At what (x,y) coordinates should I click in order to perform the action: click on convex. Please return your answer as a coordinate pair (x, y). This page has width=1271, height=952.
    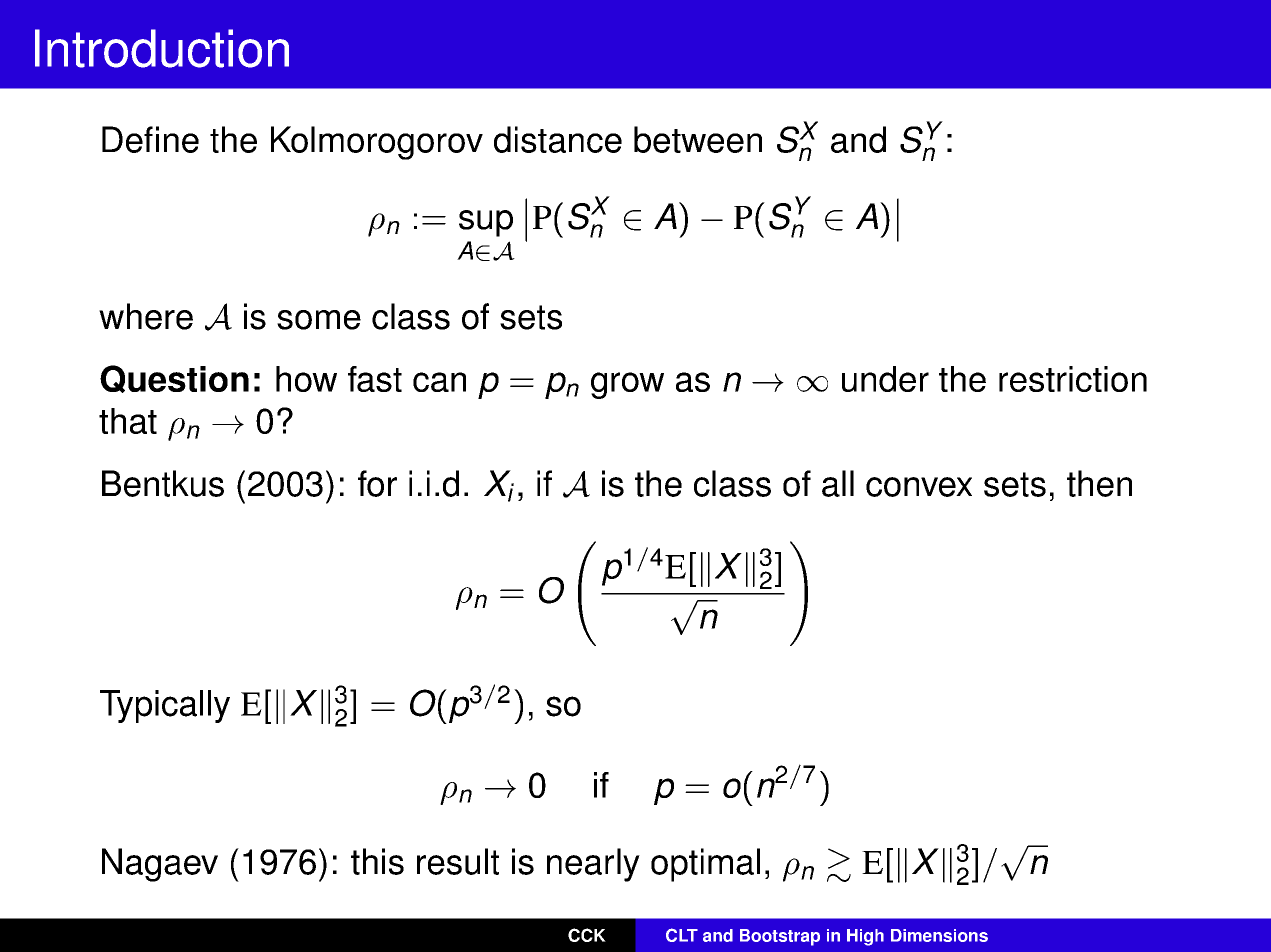
    Looking at the image, I should click on (919, 487).
